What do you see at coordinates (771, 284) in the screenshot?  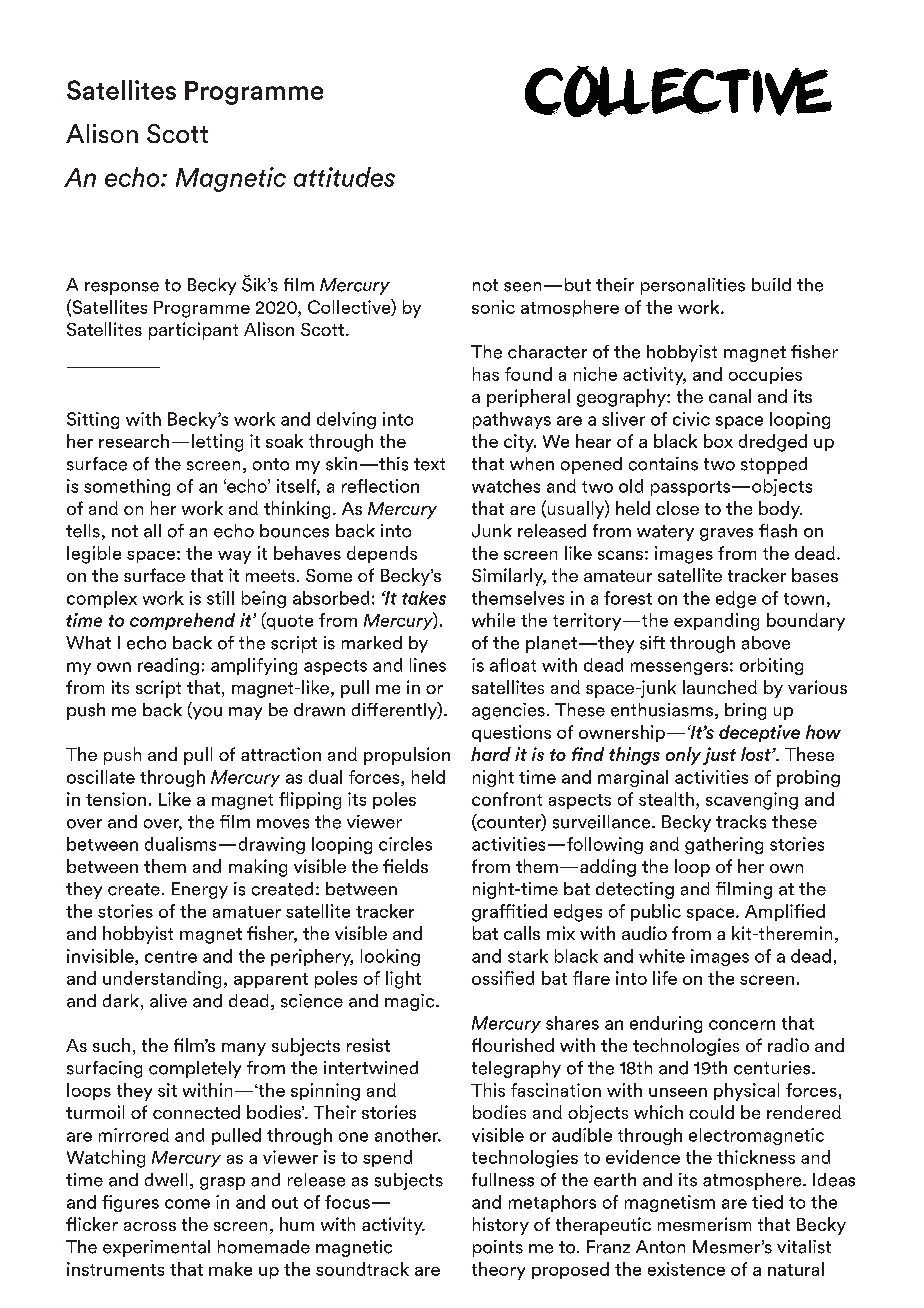 I see `build` at bounding box center [771, 284].
